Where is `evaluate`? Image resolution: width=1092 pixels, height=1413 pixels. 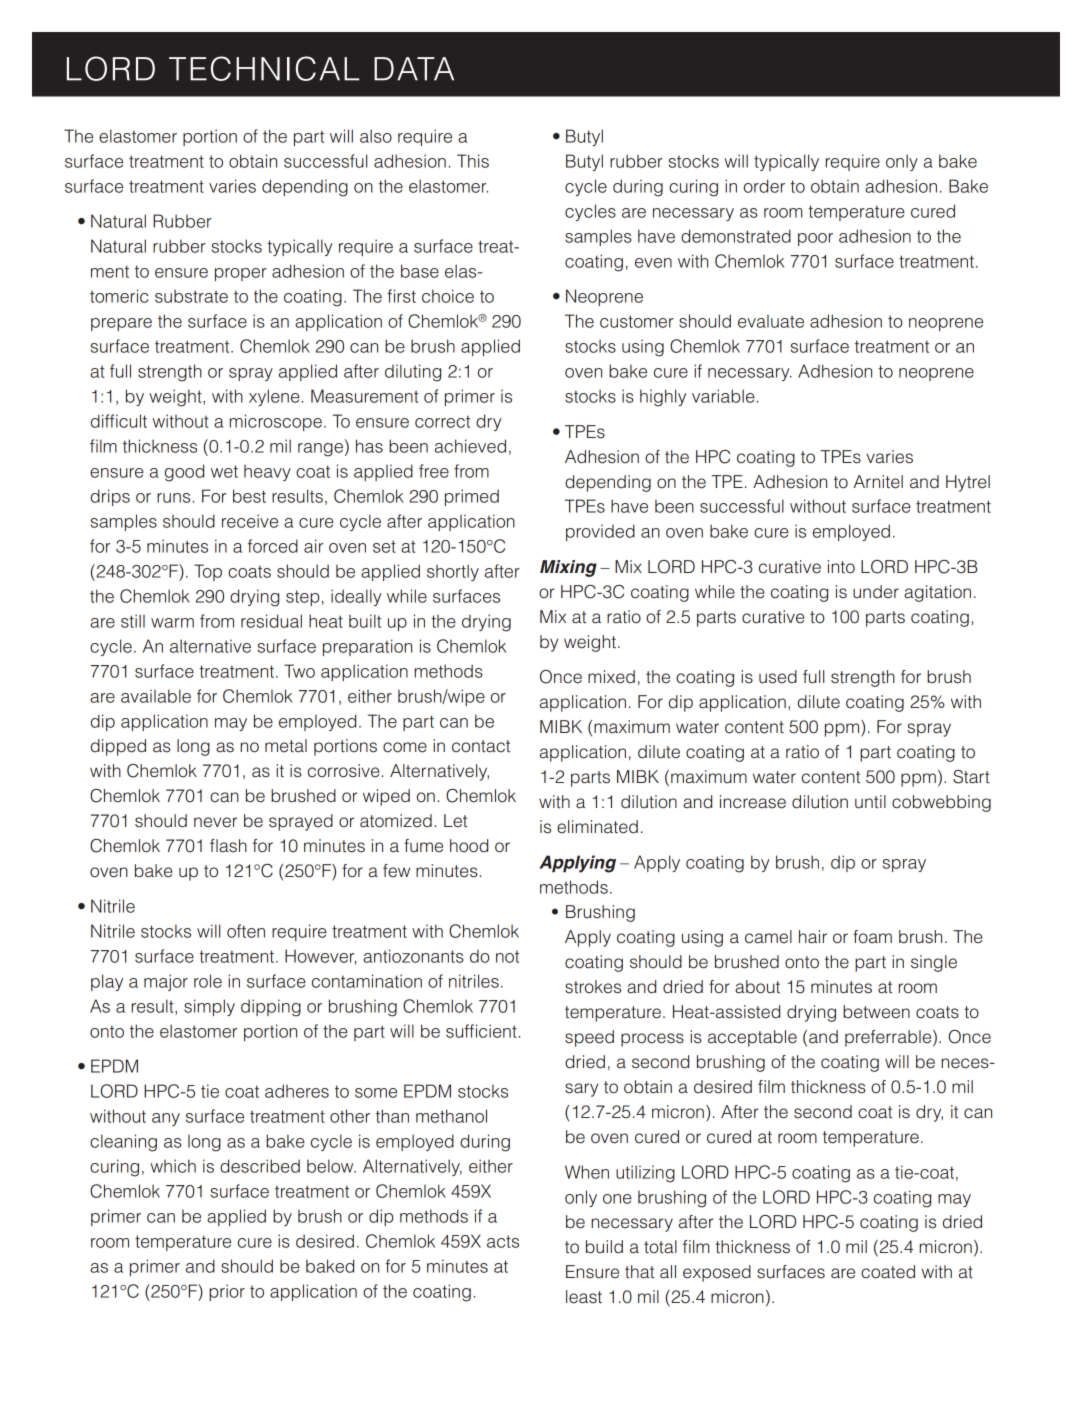 evaluate is located at coordinates (771, 321).
